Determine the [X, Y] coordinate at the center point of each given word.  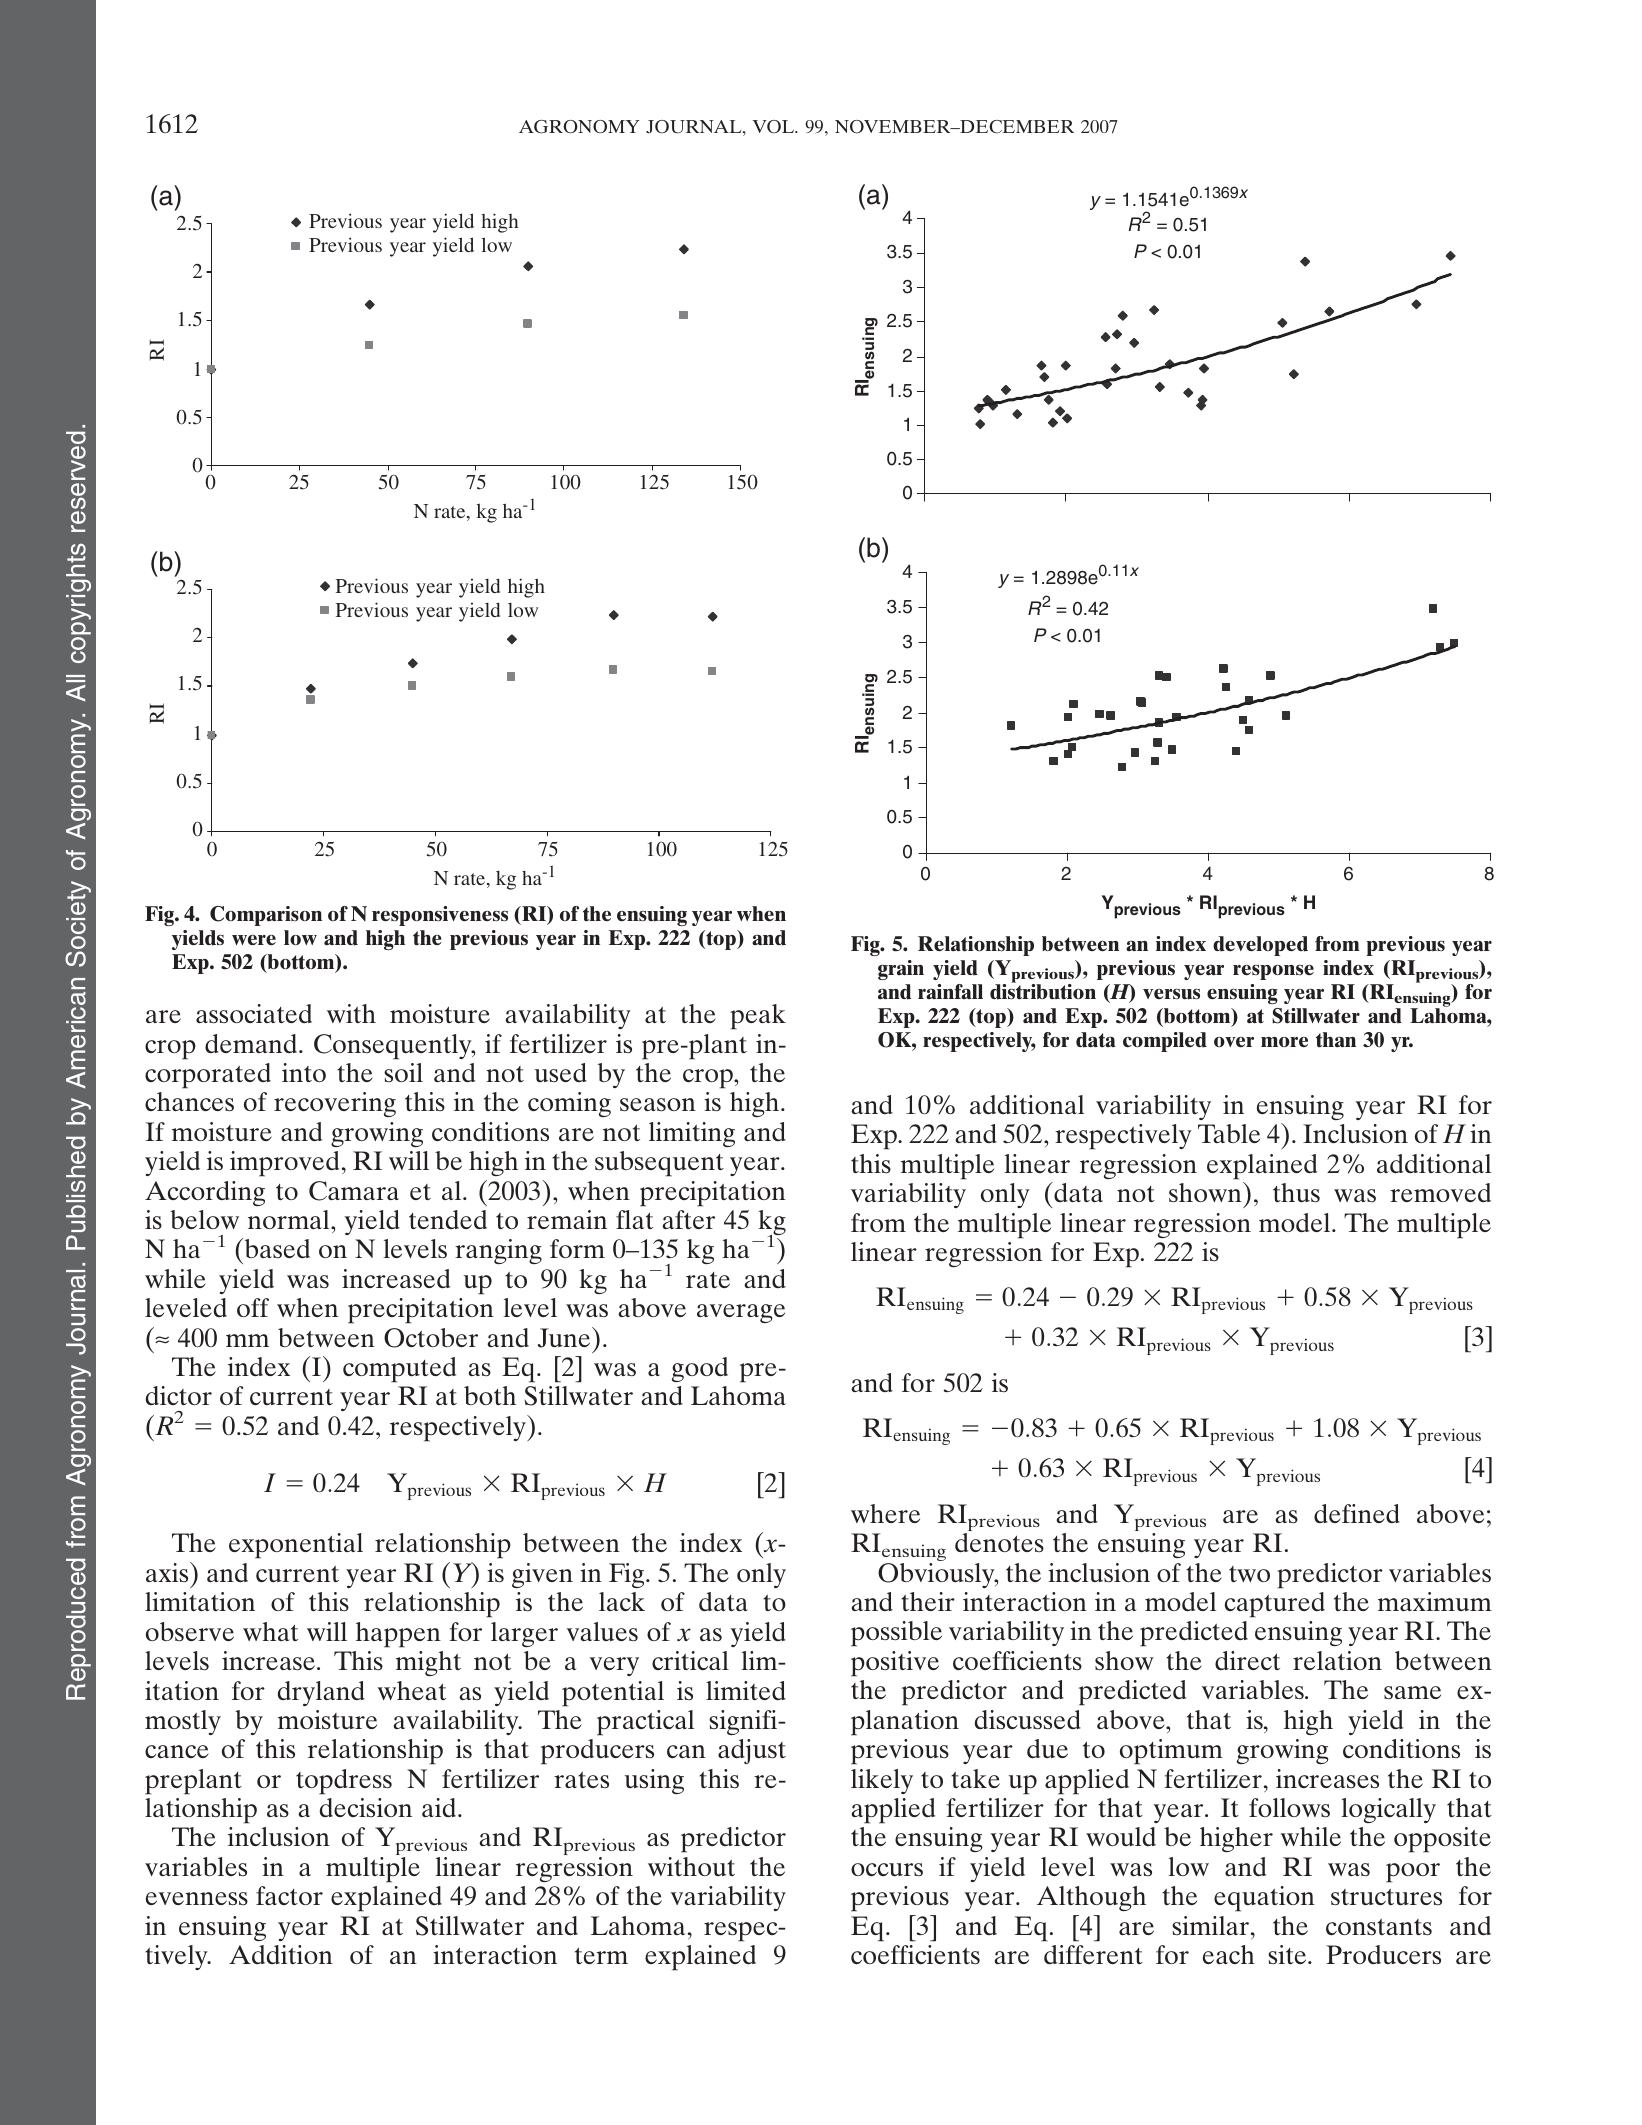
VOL [774, 126]
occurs [887, 1869]
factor [289, 1895]
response [1273, 972]
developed [1260, 946]
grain [901, 970]
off [253, 1307]
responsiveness [440, 916]
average [741, 1313]
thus [1296, 1192]
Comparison [266, 916]
